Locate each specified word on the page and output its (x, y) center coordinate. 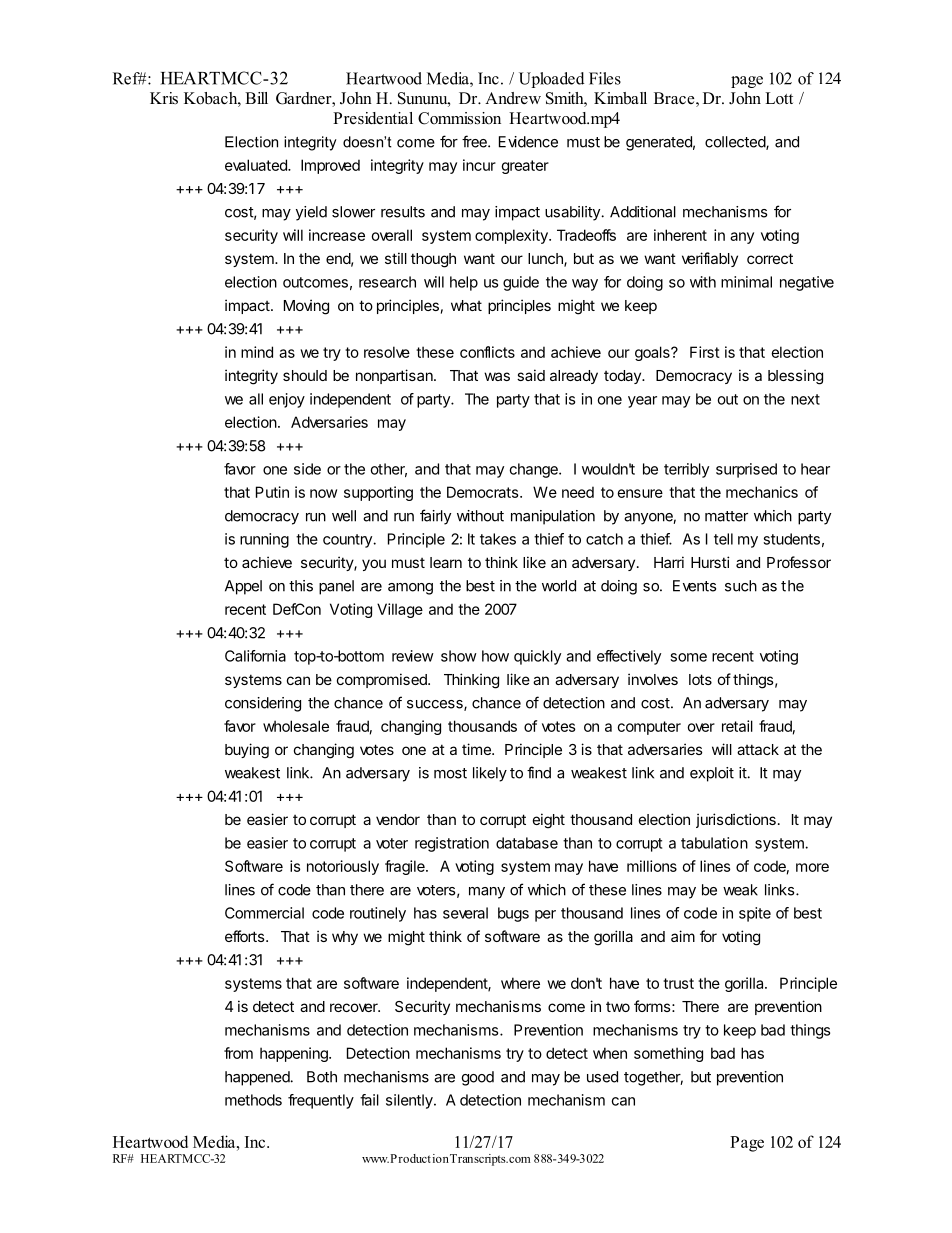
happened (258, 1078)
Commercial (264, 913)
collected (736, 143)
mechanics (762, 492)
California (255, 656)
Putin (272, 492)
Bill (256, 98)
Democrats (483, 492)
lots (700, 679)
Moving (306, 307)
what (466, 305)
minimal (746, 282)
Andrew (513, 98)
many (487, 893)
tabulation (714, 843)
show (459, 656)
